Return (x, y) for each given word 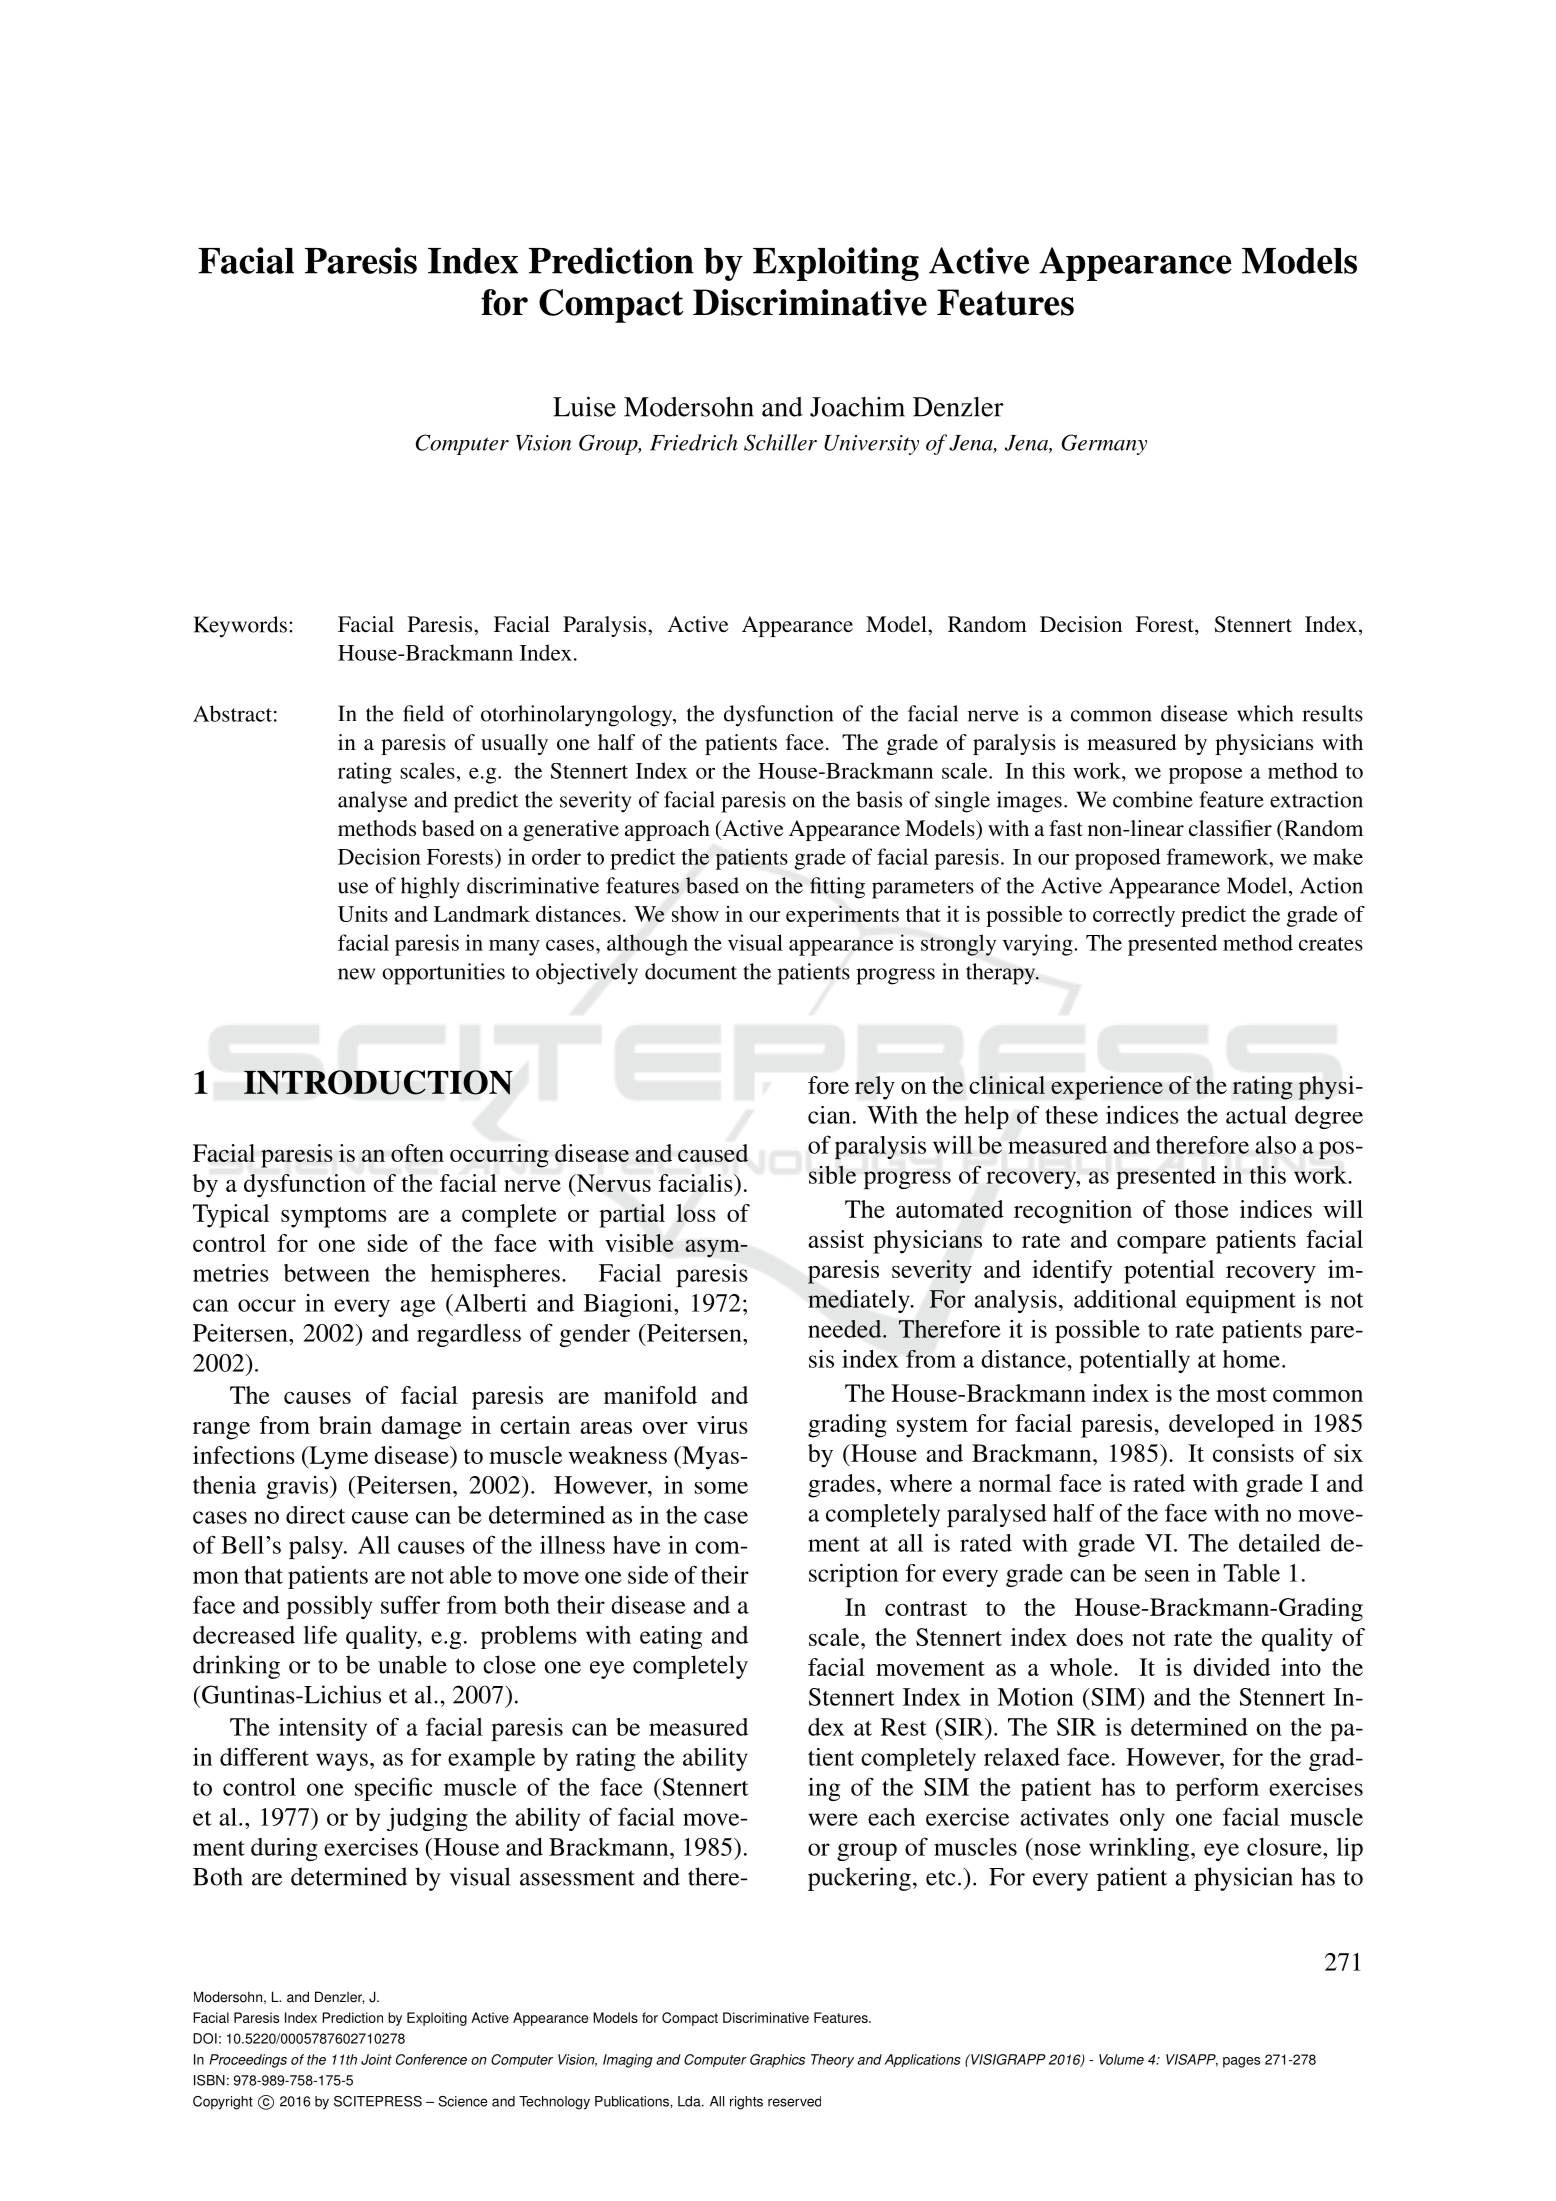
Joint (376, 2059)
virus (722, 1425)
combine (1153, 799)
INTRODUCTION (378, 1082)
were (833, 1819)
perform (1217, 1789)
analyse (372, 802)
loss (696, 1213)
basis (879, 799)
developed (1221, 1426)
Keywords (240, 627)
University (871, 445)
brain (345, 1425)
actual (1256, 1115)
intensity (323, 1729)
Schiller (780, 442)
